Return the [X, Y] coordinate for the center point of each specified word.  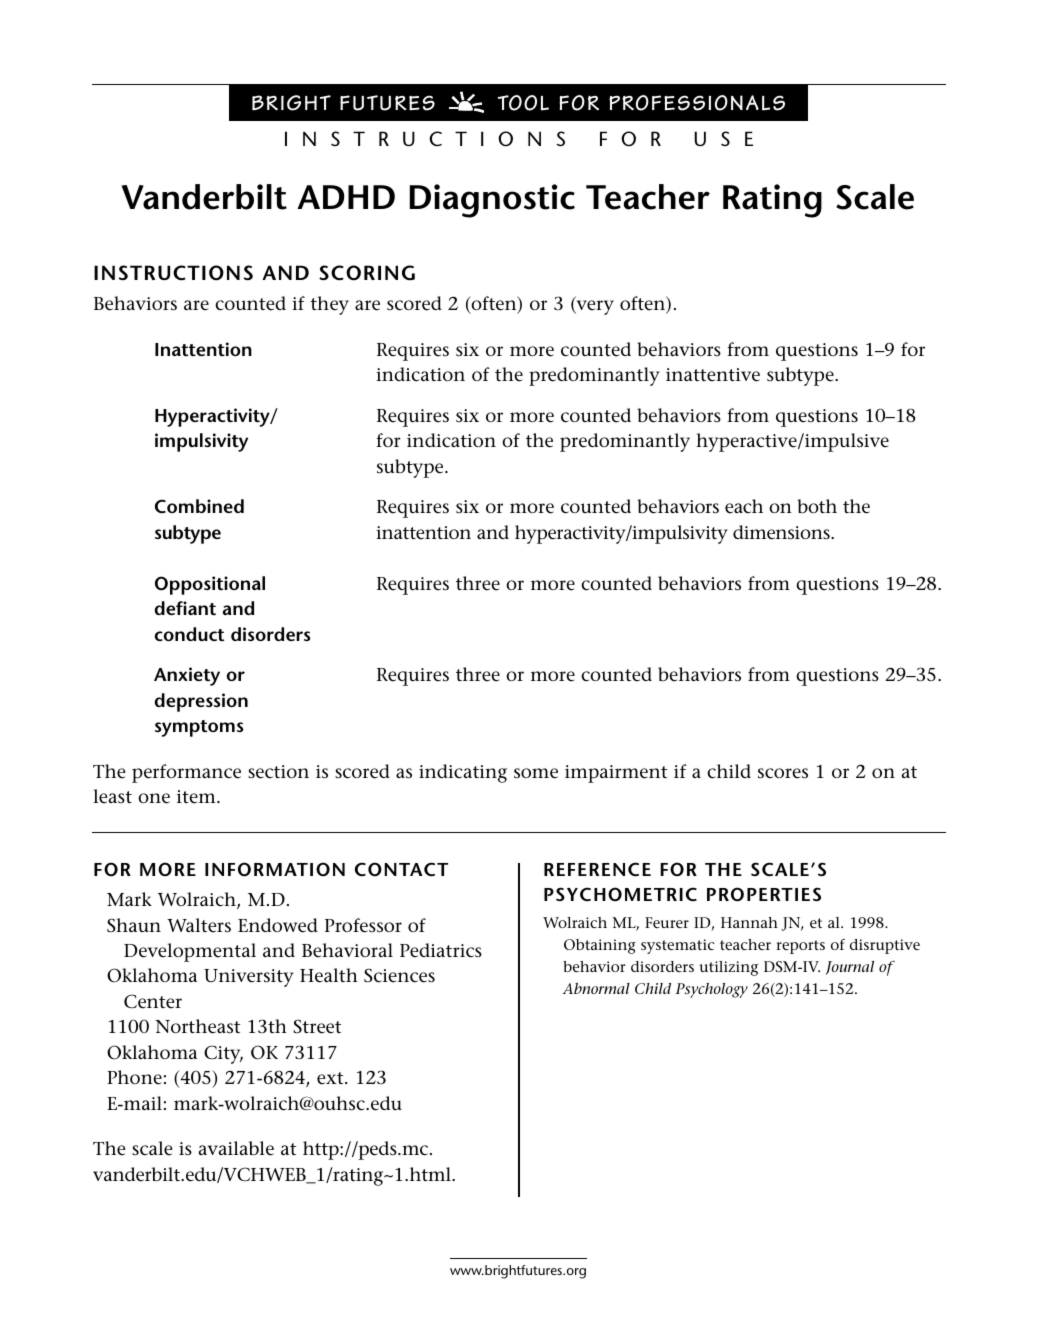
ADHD [346, 197]
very [594, 307]
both [817, 506]
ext [331, 1078]
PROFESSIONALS [697, 103]
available [236, 1148]
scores [783, 773]
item [197, 797]
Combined [199, 506]
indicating [463, 773]
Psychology [711, 990]
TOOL [523, 103]
